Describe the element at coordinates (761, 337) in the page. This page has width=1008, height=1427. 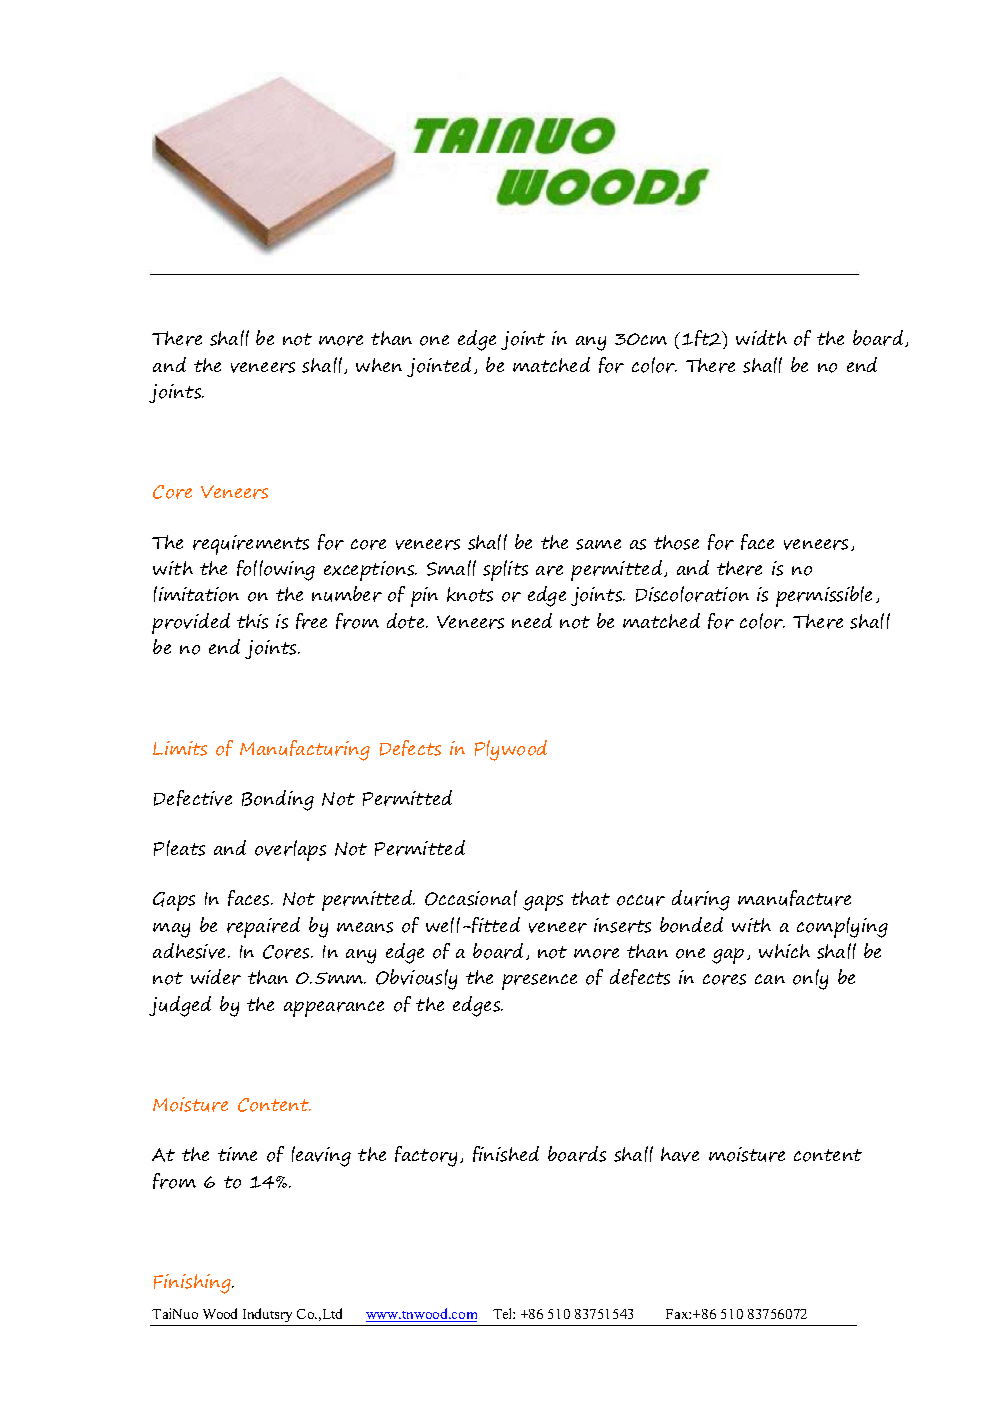
I see `width` at that location.
